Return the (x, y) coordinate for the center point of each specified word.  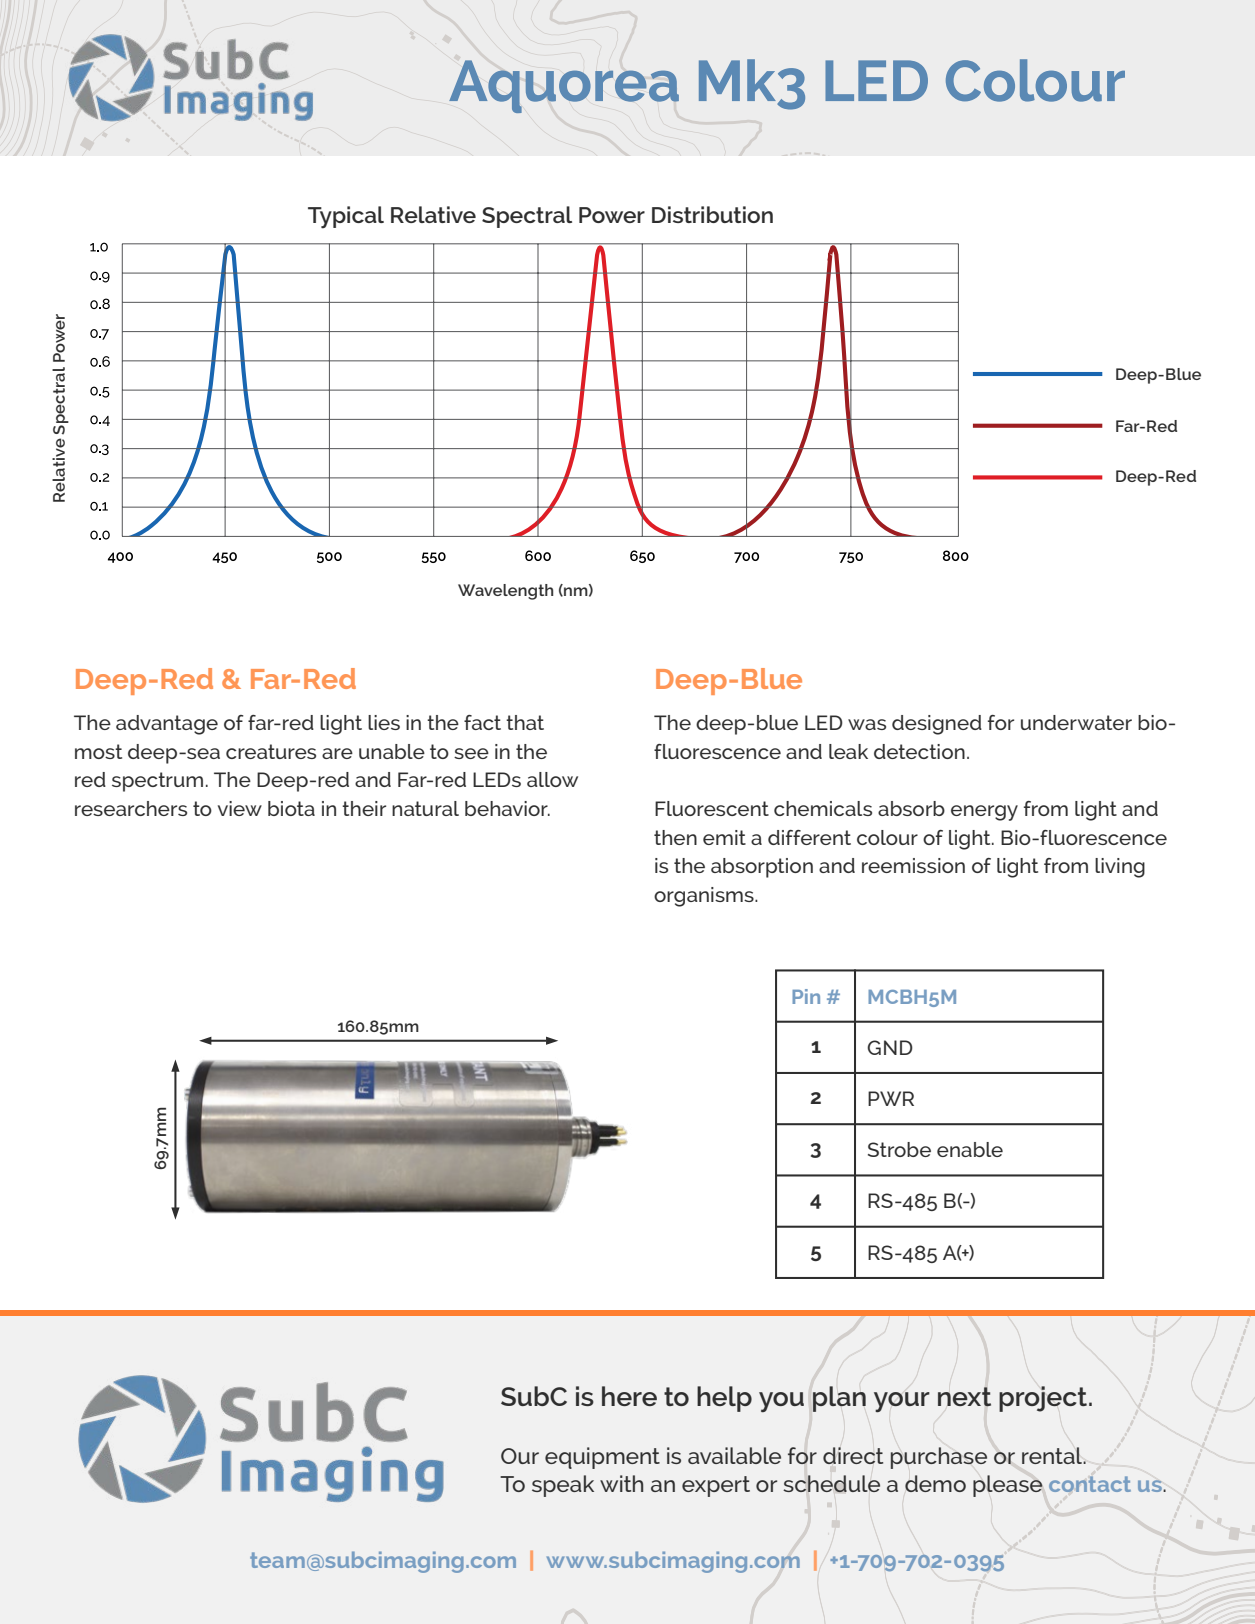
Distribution (712, 214)
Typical (346, 217)
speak (563, 1486)
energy (984, 813)
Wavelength (505, 592)
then (675, 837)
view (240, 808)
